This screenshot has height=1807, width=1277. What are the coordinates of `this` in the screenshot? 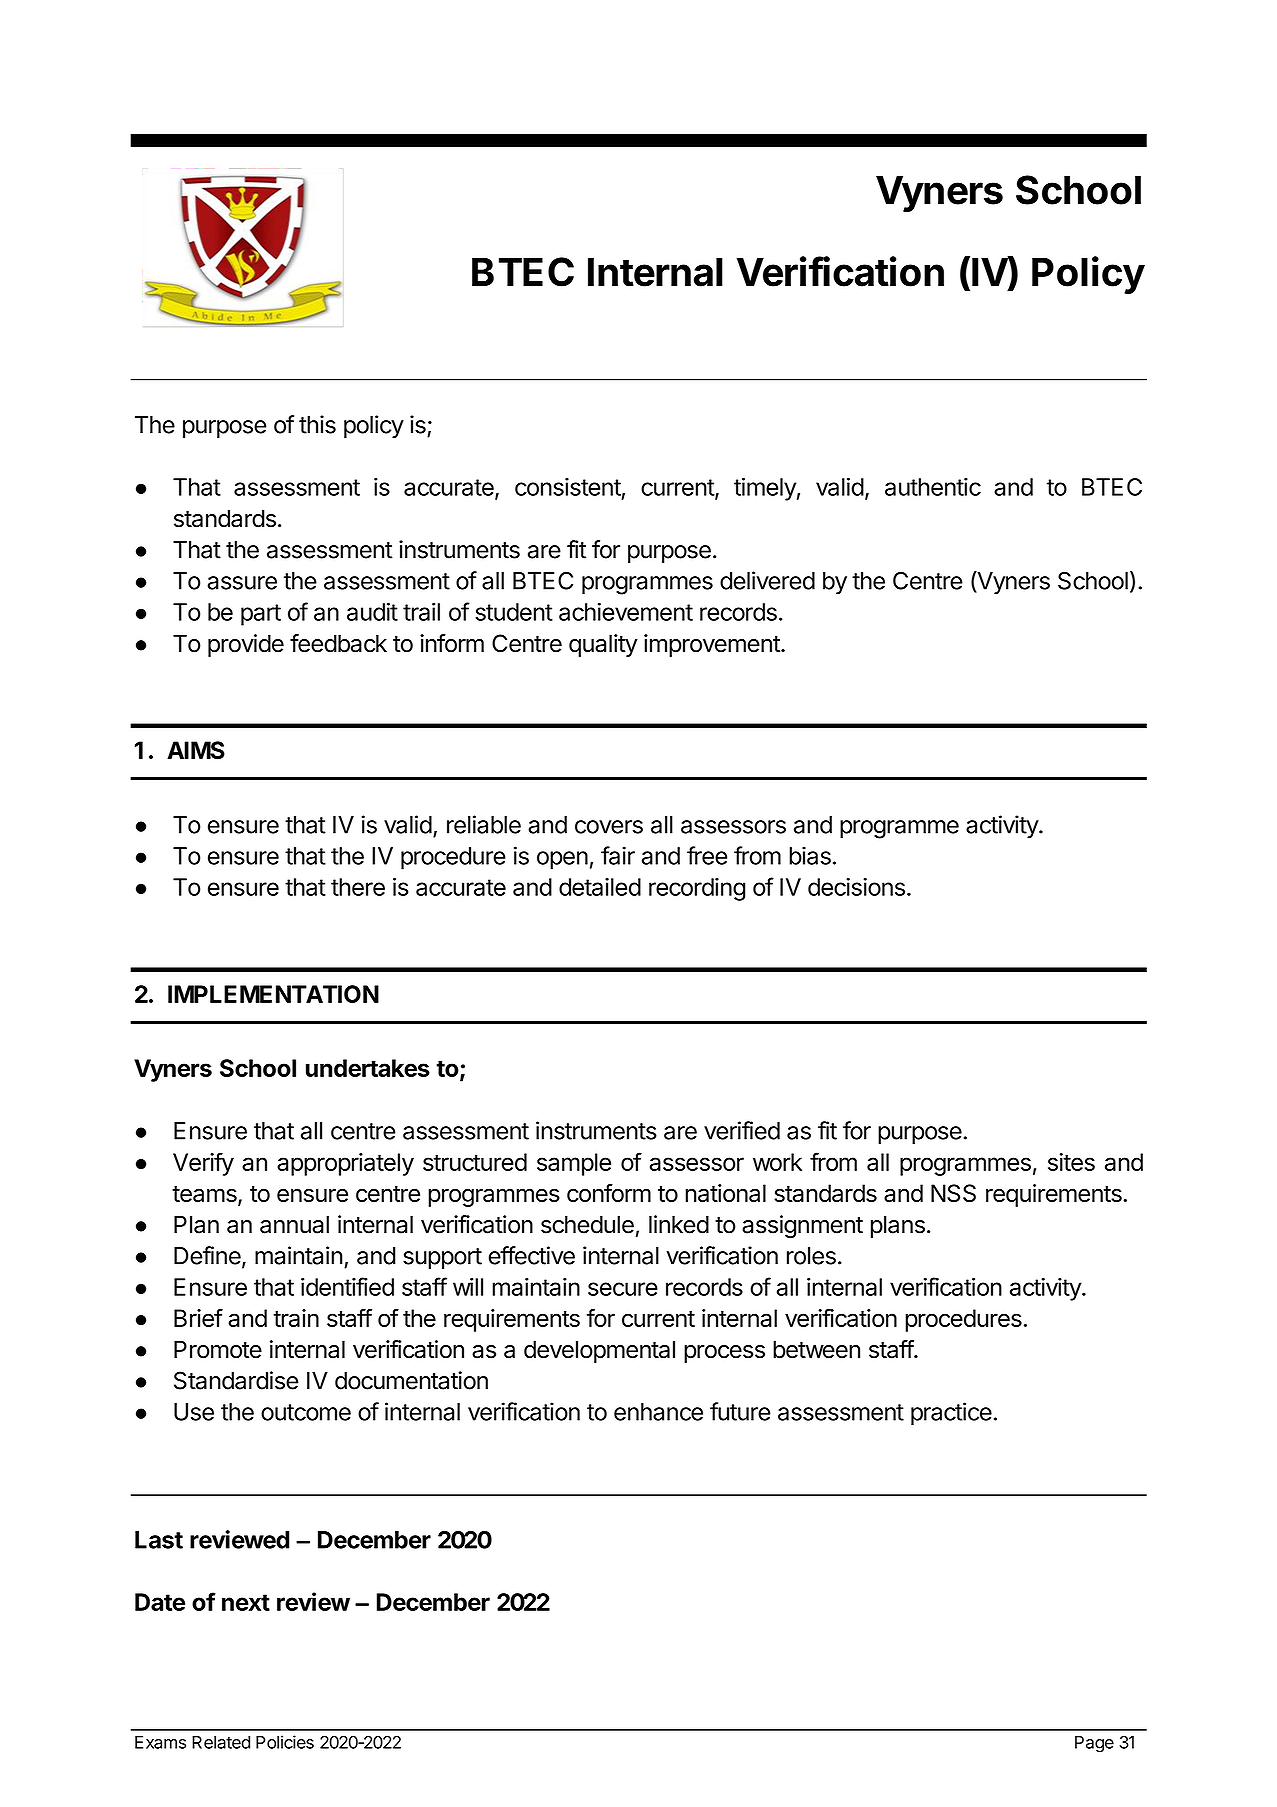 It's located at (317, 424).
